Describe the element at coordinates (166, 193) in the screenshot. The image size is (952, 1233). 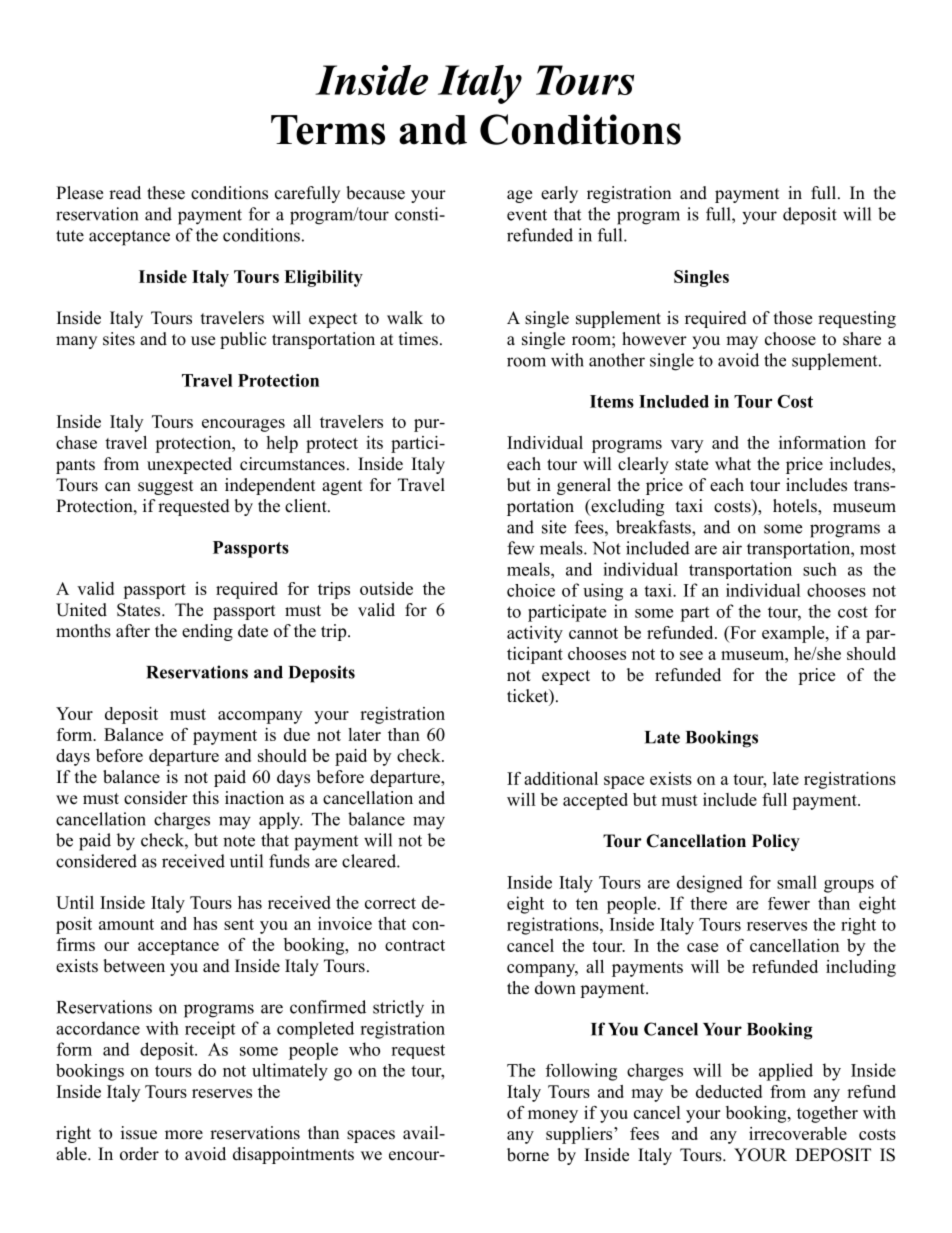
I see `these` at that location.
